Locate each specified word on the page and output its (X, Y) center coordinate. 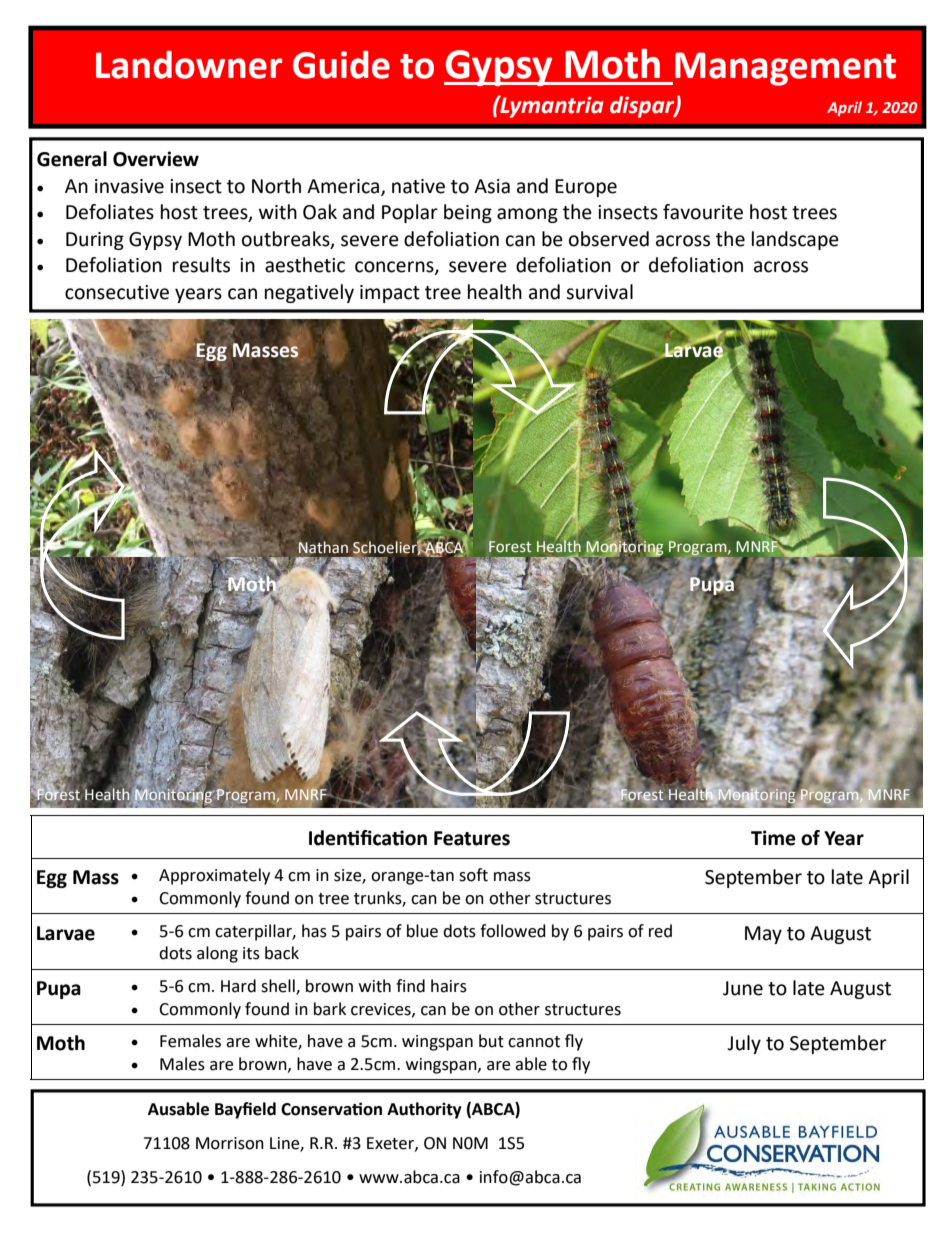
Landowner (189, 65)
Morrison (230, 1143)
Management (785, 69)
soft (473, 875)
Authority (424, 1110)
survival (599, 292)
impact (390, 294)
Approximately (214, 876)
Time (773, 838)
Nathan (323, 547)
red (660, 931)
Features (472, 838)
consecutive (117, 292)
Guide (341, 65)
